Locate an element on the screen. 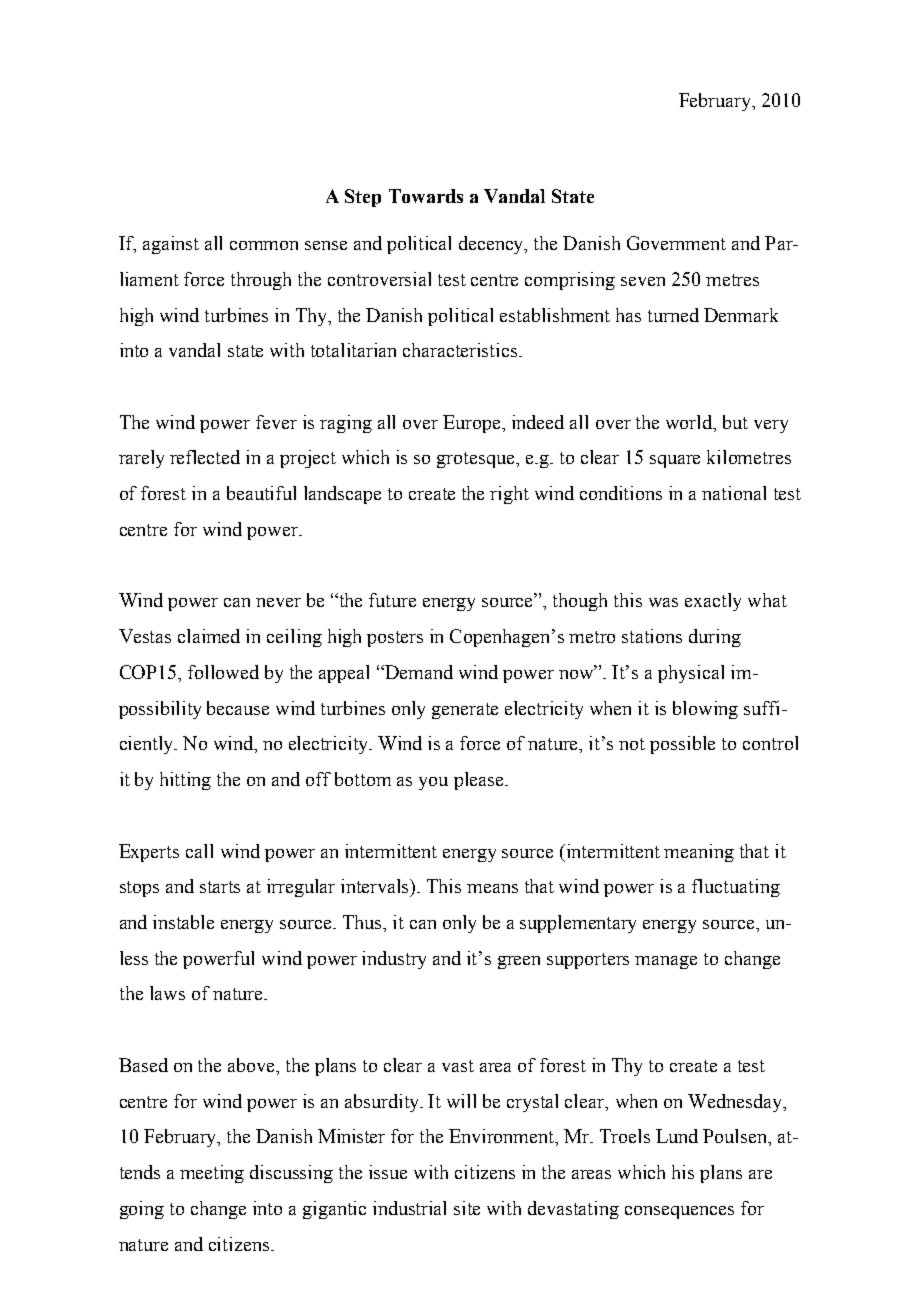 This screenshot has height=1308, width=924. decency is located at coordinates (493, 245).
